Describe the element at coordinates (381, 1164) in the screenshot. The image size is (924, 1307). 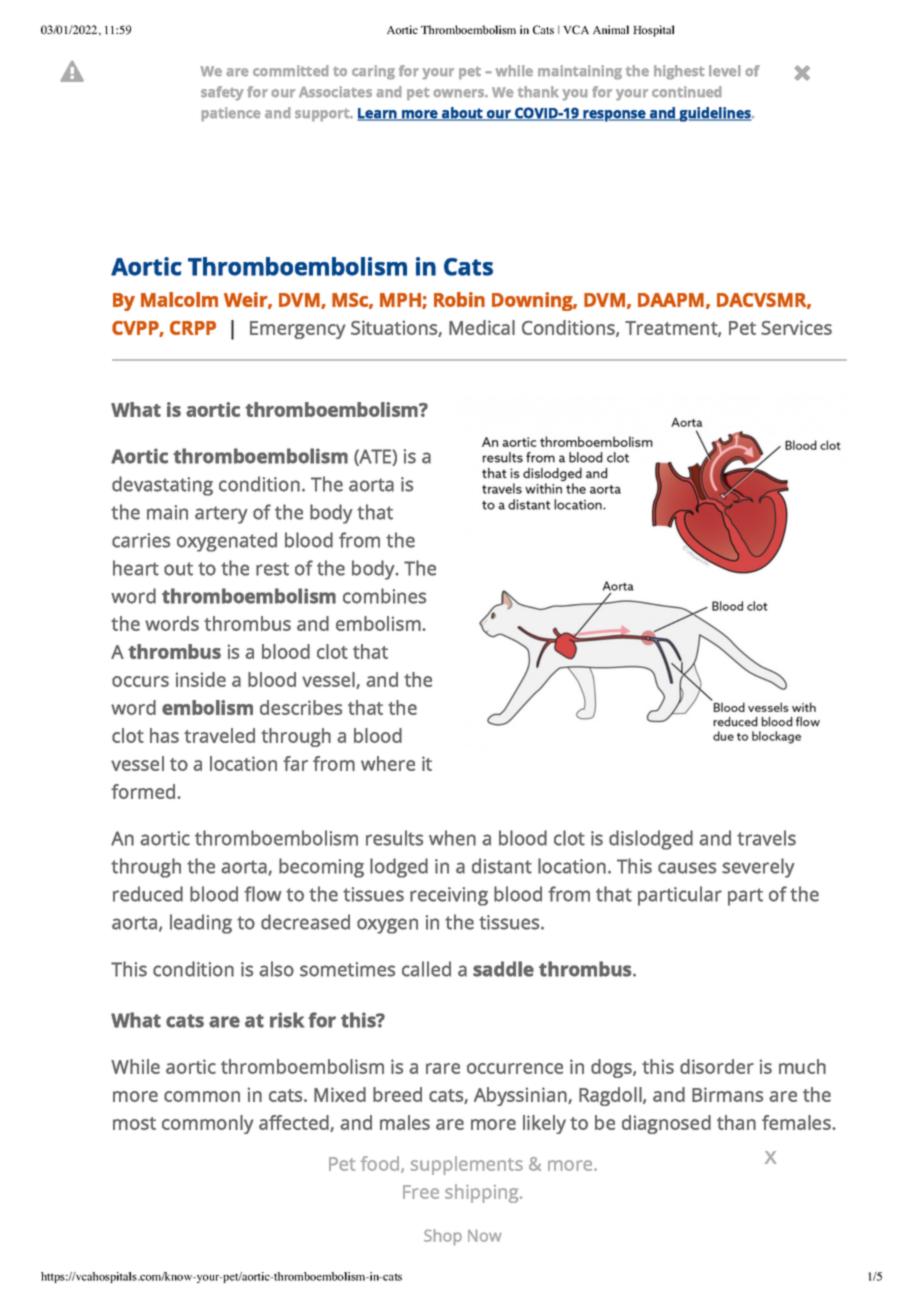
I see `food` at that location.
